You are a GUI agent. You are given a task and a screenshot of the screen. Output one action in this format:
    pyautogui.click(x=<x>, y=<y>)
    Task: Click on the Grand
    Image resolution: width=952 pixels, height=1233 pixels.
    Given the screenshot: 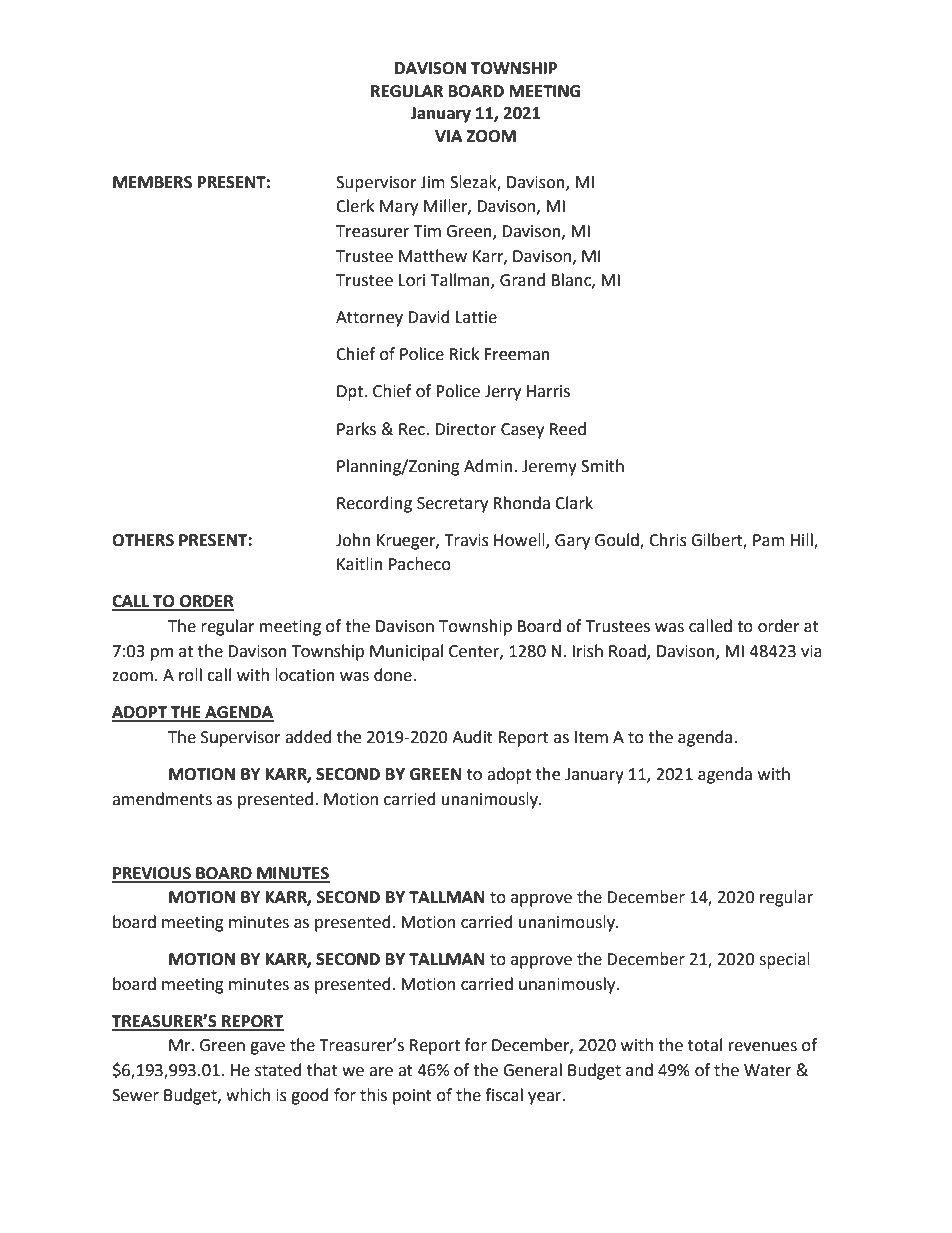 What is the action you would take?
    pyautogui.click(x=522, y=280)
